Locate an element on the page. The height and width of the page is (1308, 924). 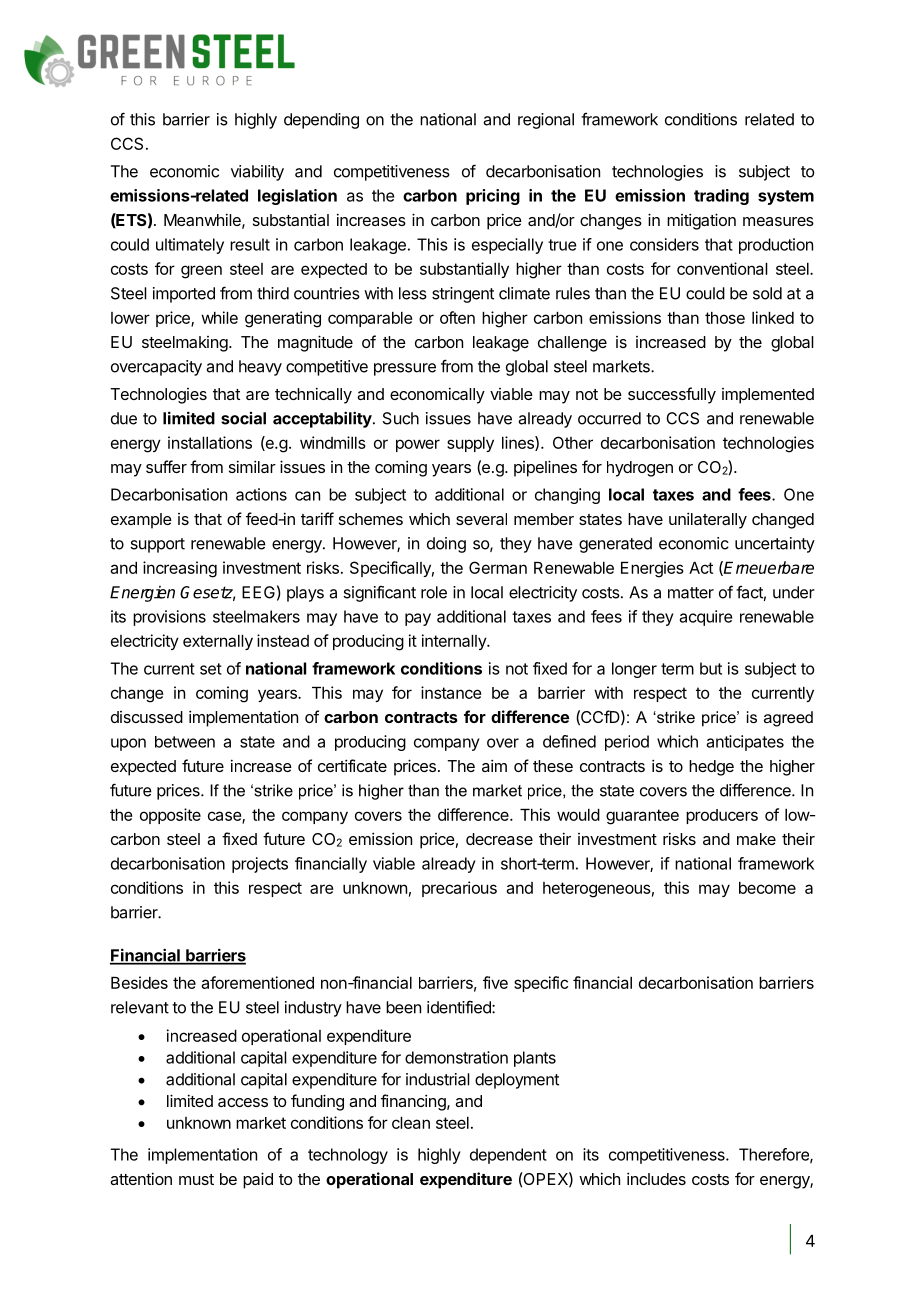
externally is located at coordinates (218, 642).
